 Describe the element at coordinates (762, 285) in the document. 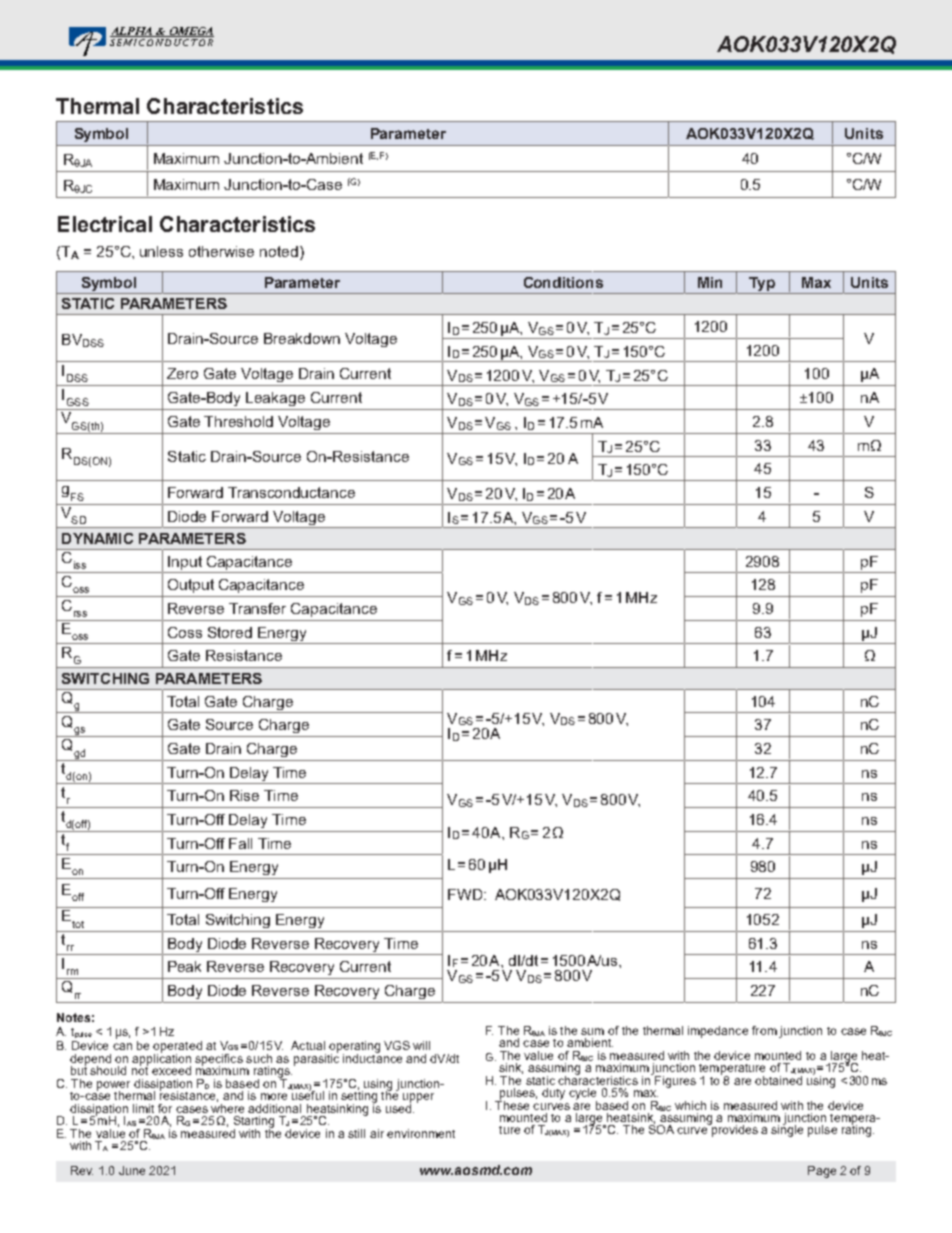

I see `Typ` at that location.
